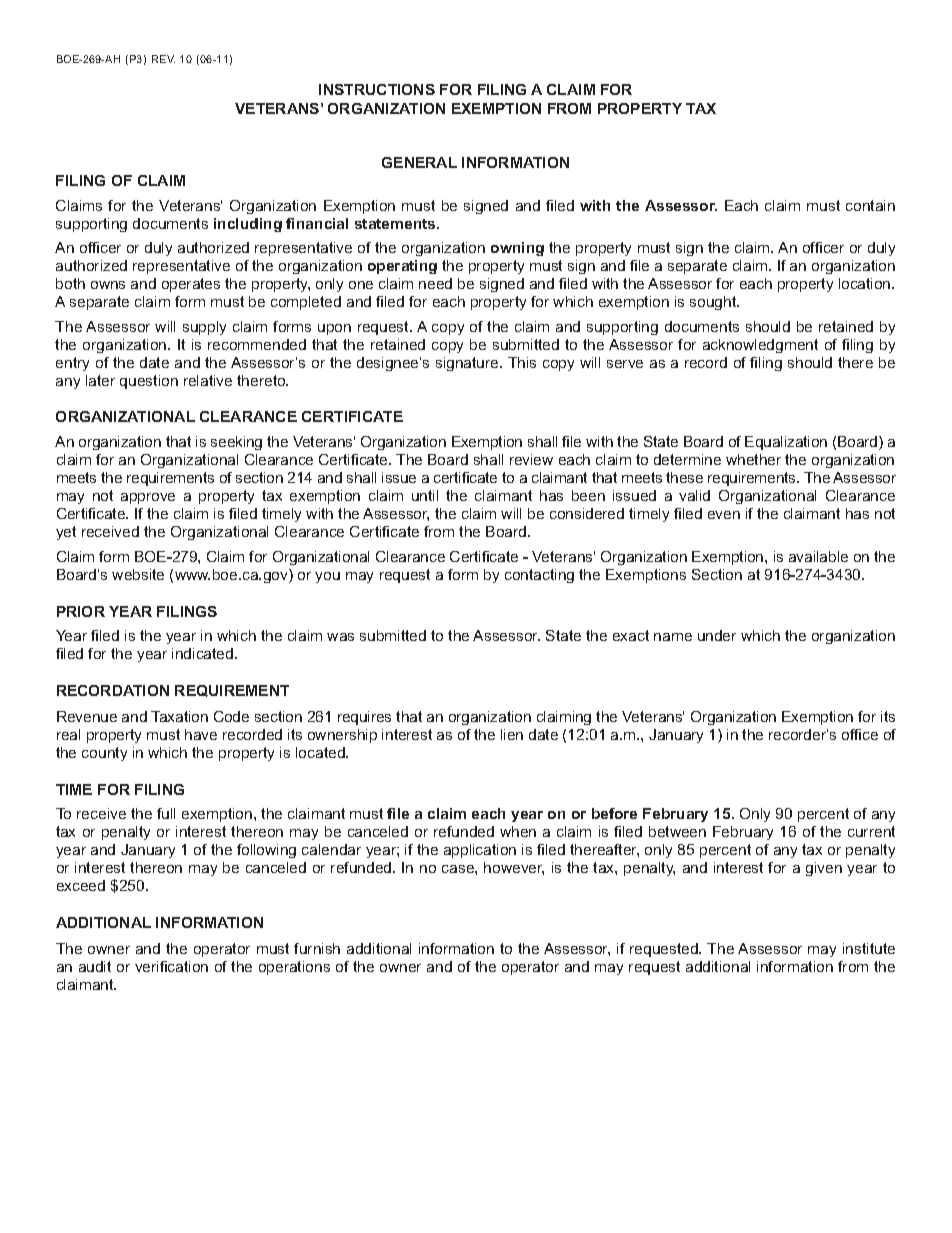  I want to click on need, so click(435, 283).
